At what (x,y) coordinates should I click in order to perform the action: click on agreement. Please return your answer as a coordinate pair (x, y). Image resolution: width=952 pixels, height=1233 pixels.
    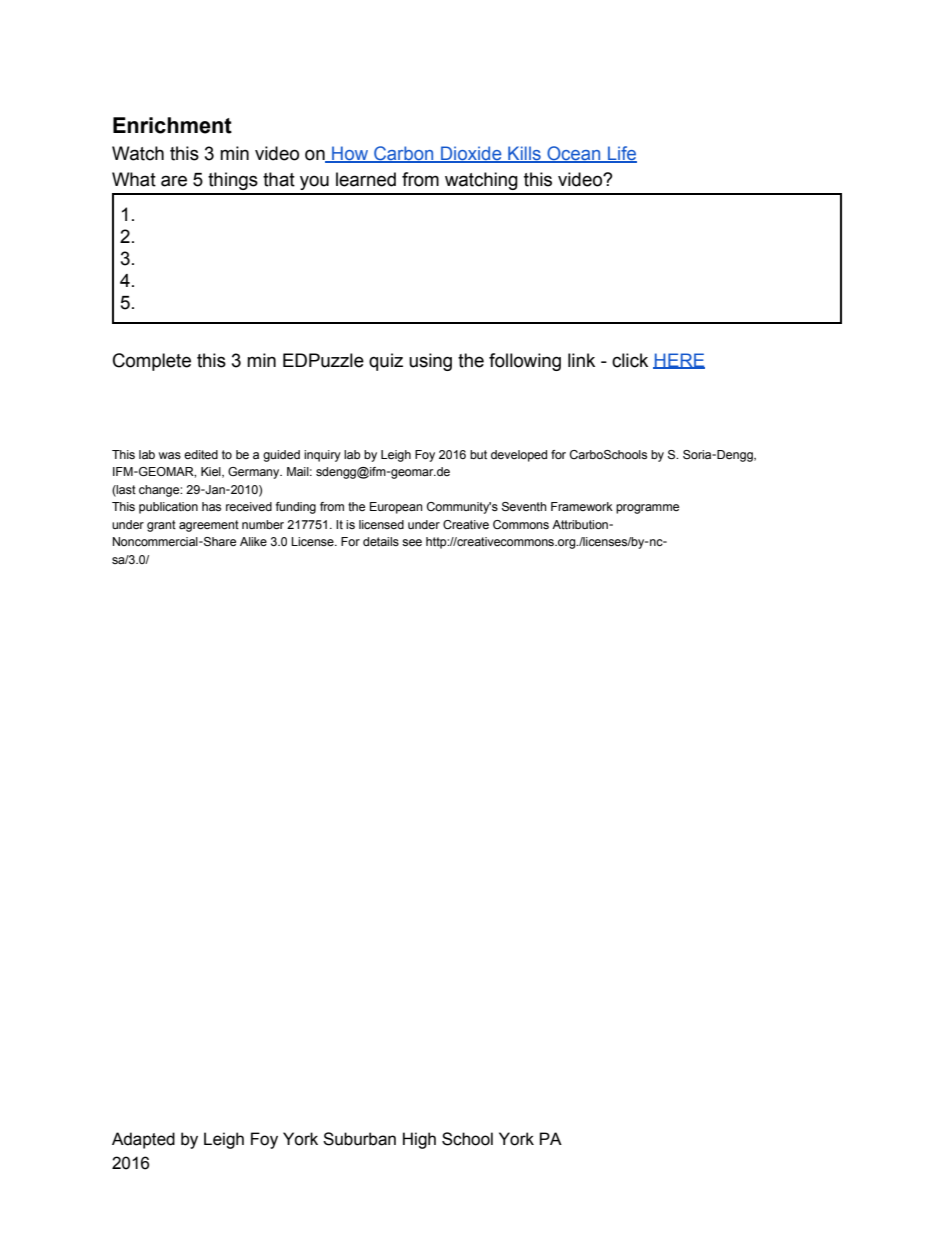
    Looking at the image, I should click on (209, 526).
